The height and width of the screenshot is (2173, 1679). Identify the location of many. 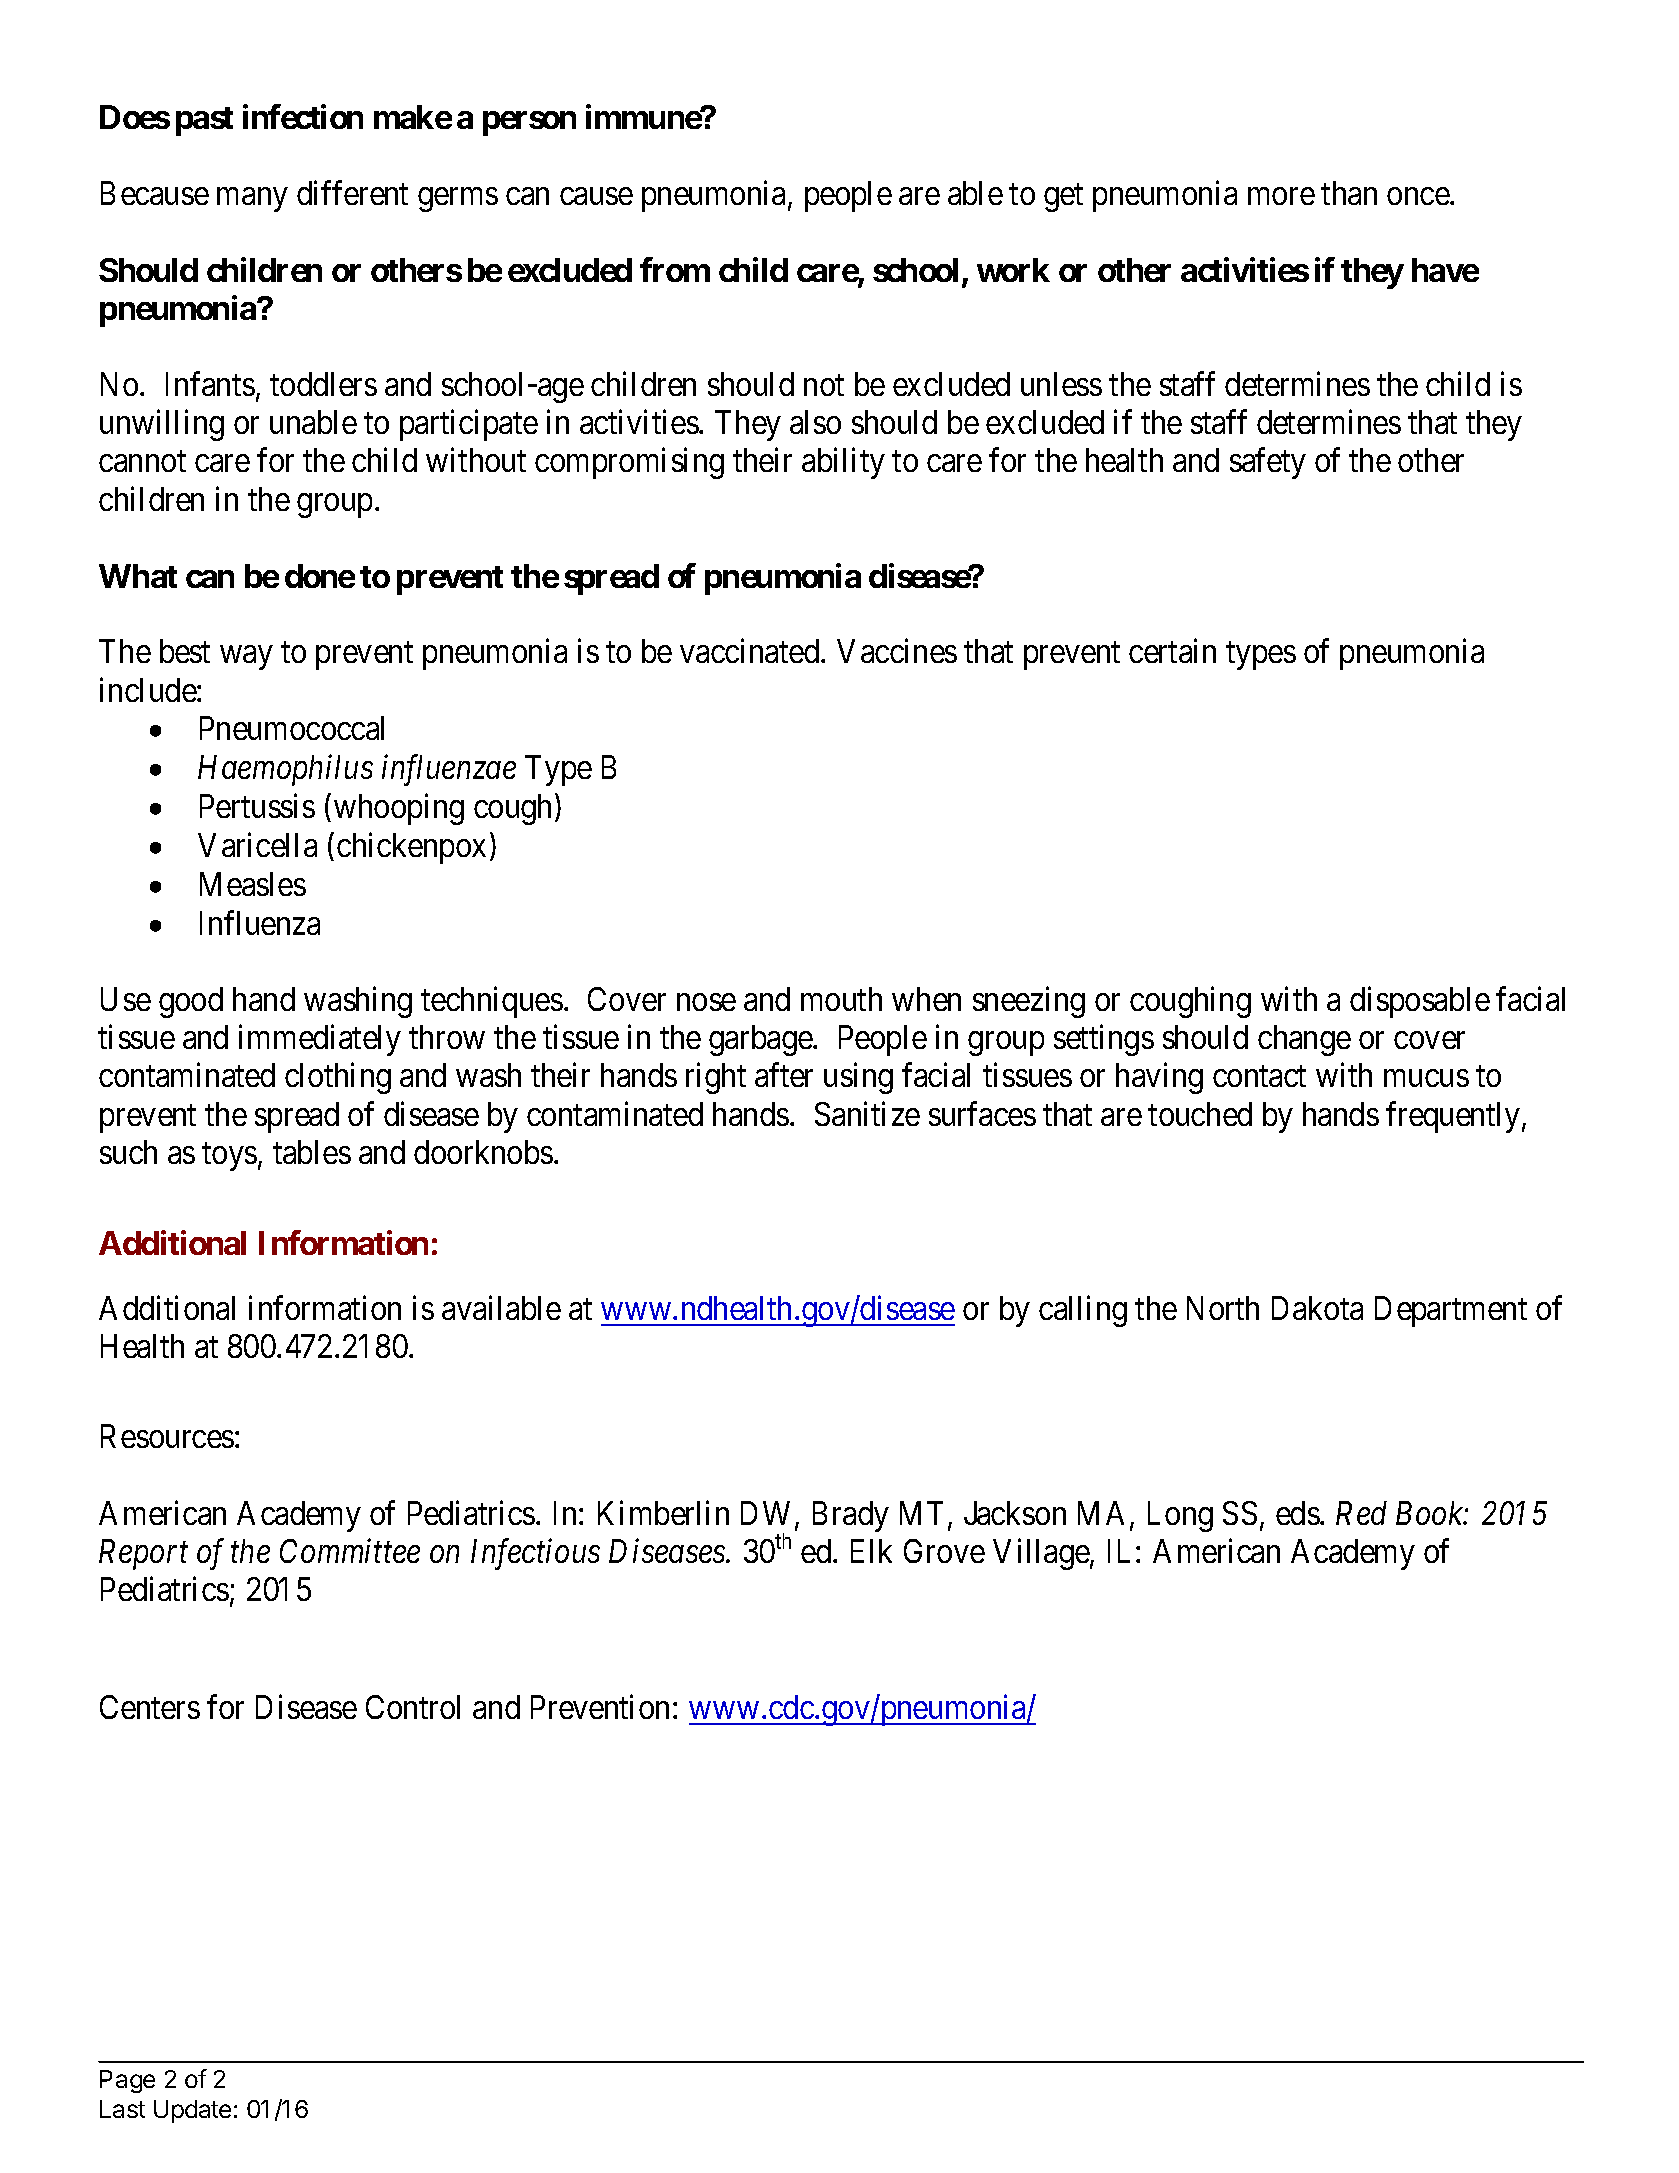
(252, 200).
